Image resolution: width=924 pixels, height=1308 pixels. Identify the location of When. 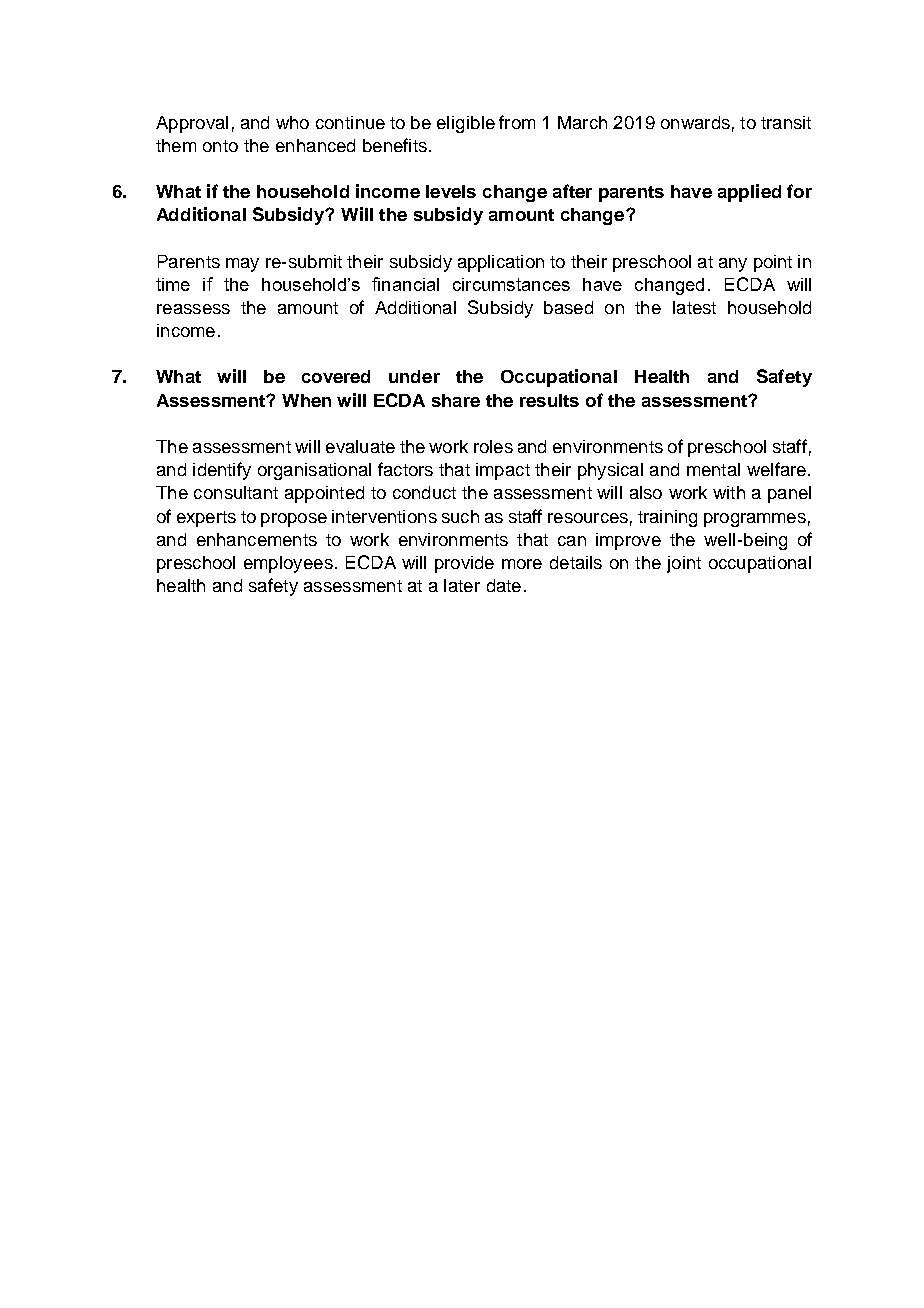
(306, 400).
